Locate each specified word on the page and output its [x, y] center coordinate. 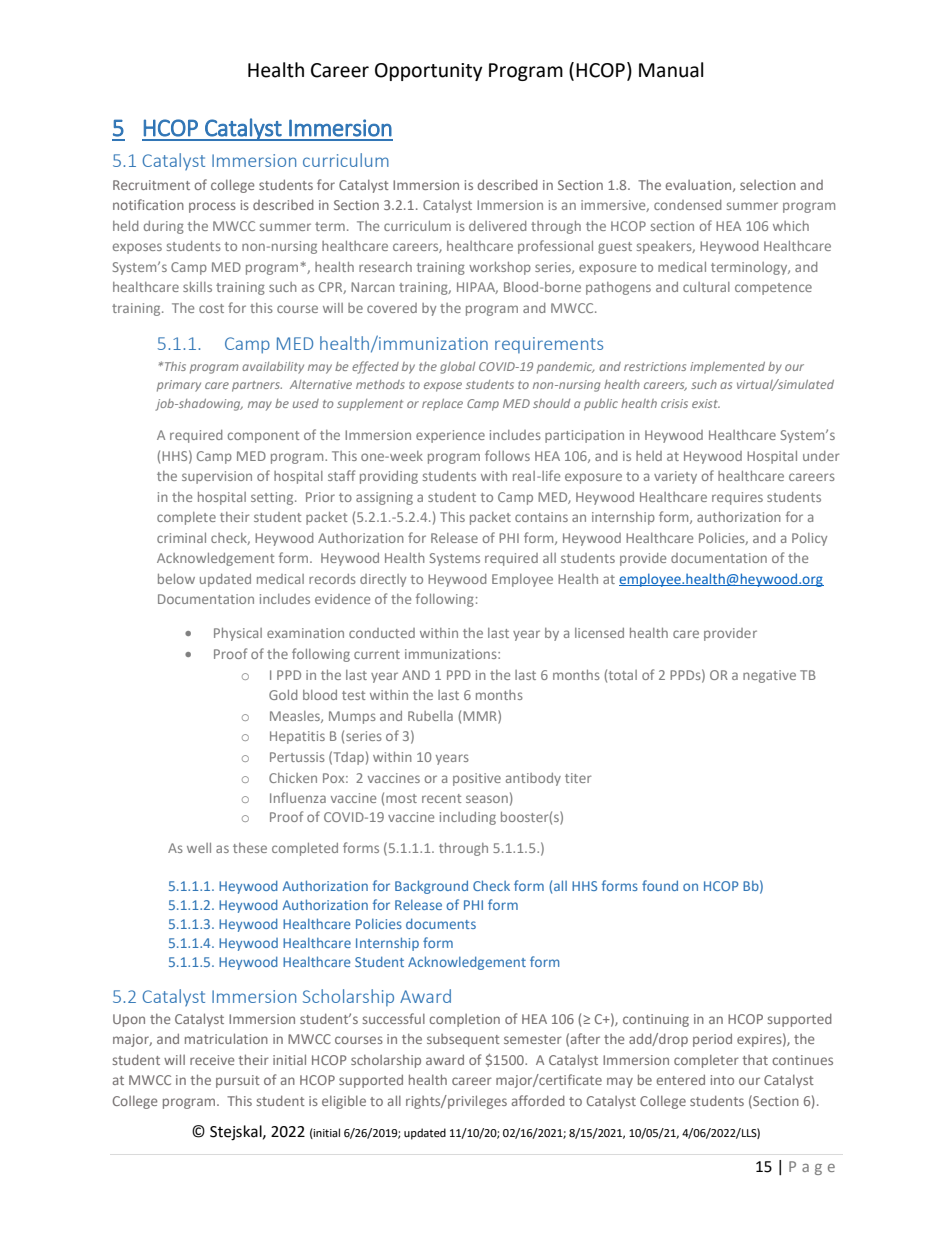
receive [212, 1060]
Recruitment [151, 185]
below [176, 579]
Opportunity [429, 72]
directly [383, 580]
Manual [671, 70]
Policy [809, 539]
